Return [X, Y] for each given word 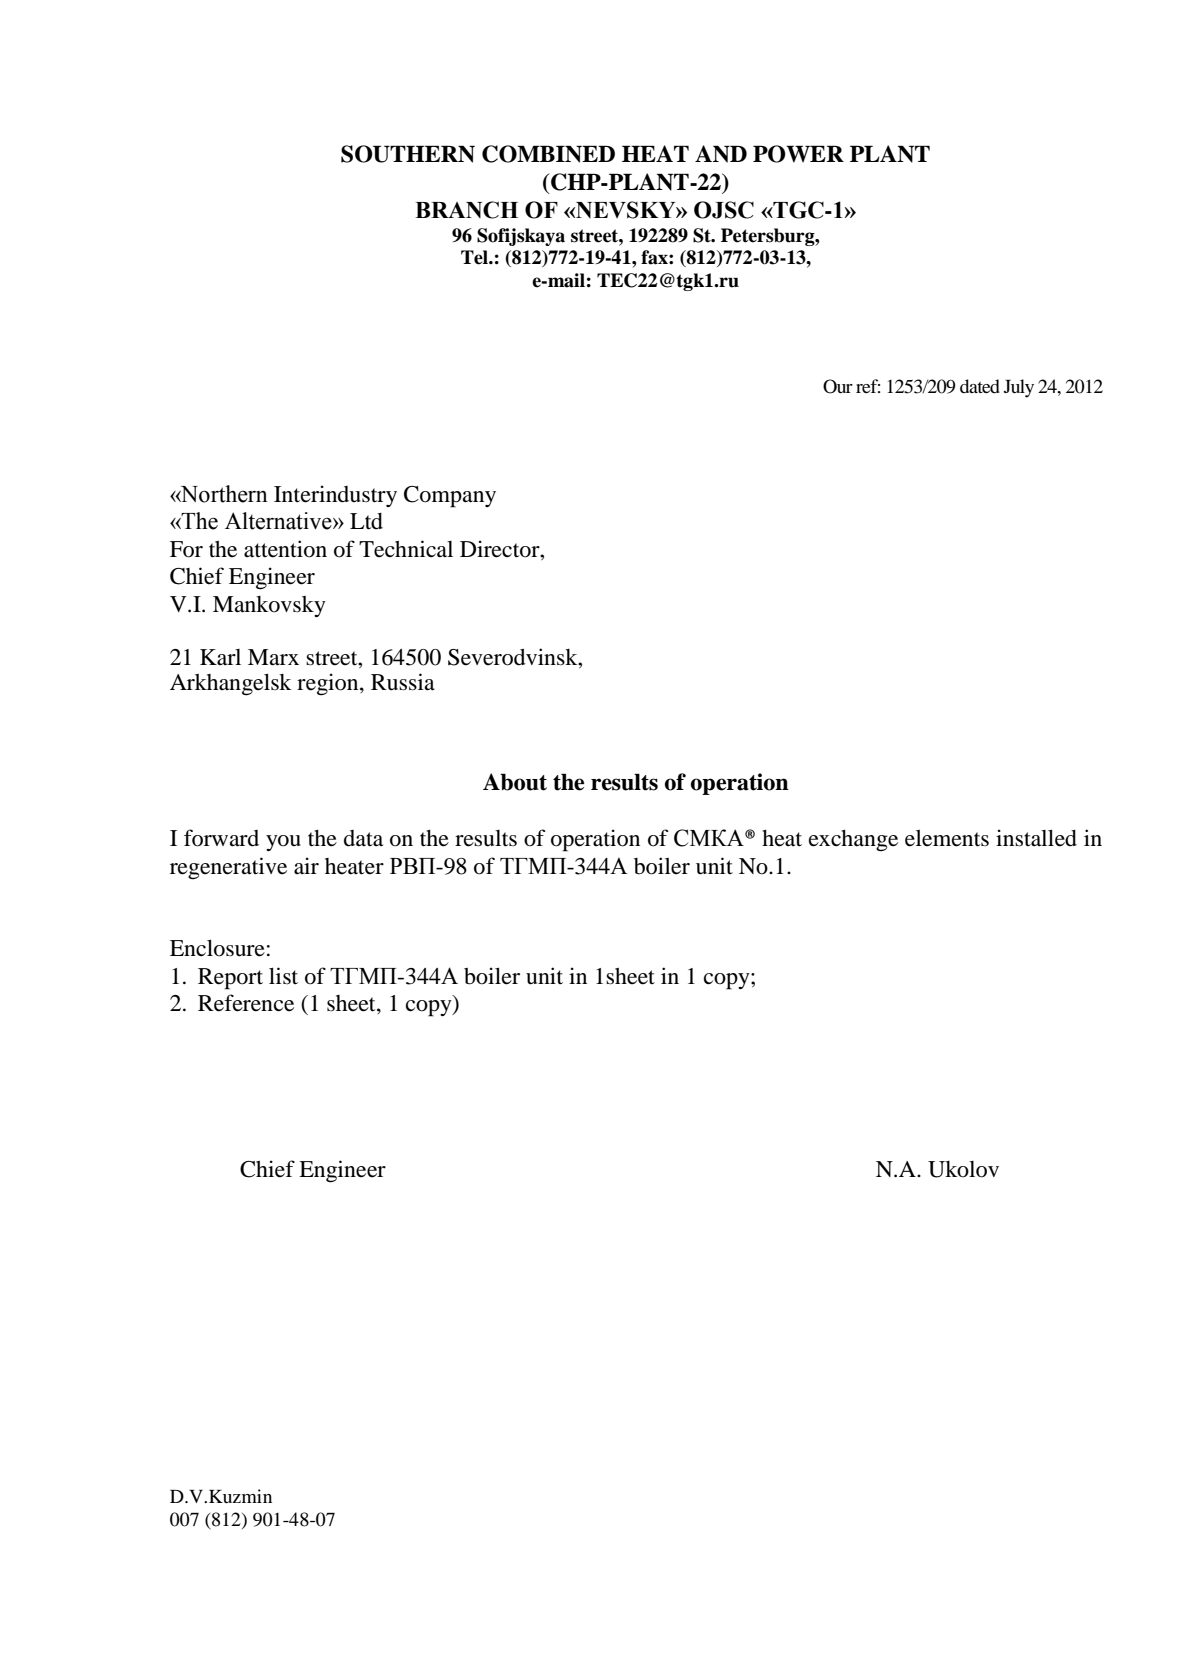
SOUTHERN [408, 154]
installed [1036, 838]
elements [947, 838]
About [515, 782]
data [363, 838]
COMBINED [548, 154]
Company [450, 497]
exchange [853, 841]
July [1019, 388]
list [283, 975]
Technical [406, 549]
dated [980, 386]
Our [838, 386]
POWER [798, 154]
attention [285, 549]
